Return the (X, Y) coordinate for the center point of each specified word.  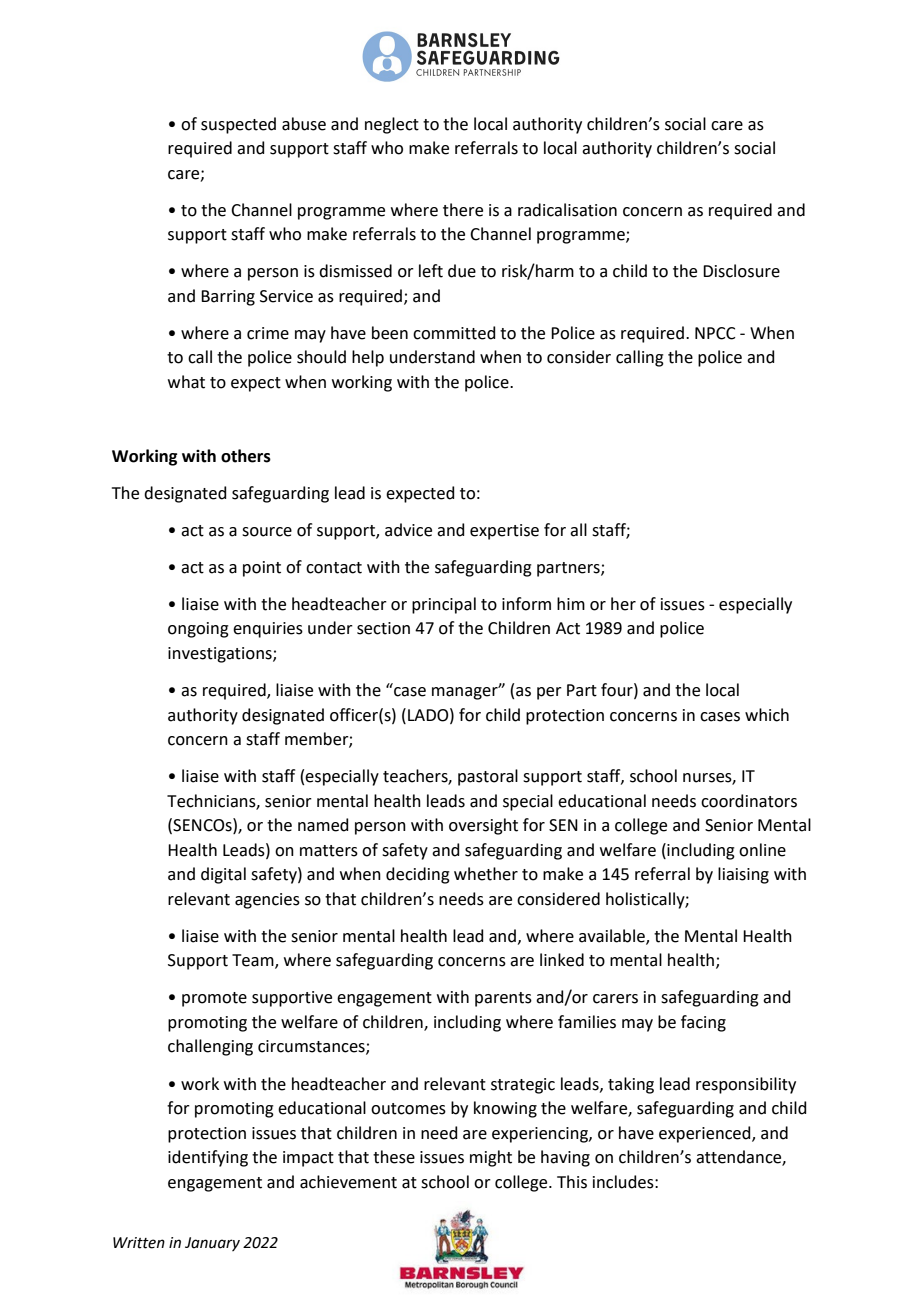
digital (223, 875)
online (762, 850)
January (212, 1244)
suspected (238, 125)
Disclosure (741, 271)
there (463, 210)
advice (408, 530)
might (491, 1158)
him (571, 603)
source (267, 532)
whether (486, 874)
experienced (706, 1134)
